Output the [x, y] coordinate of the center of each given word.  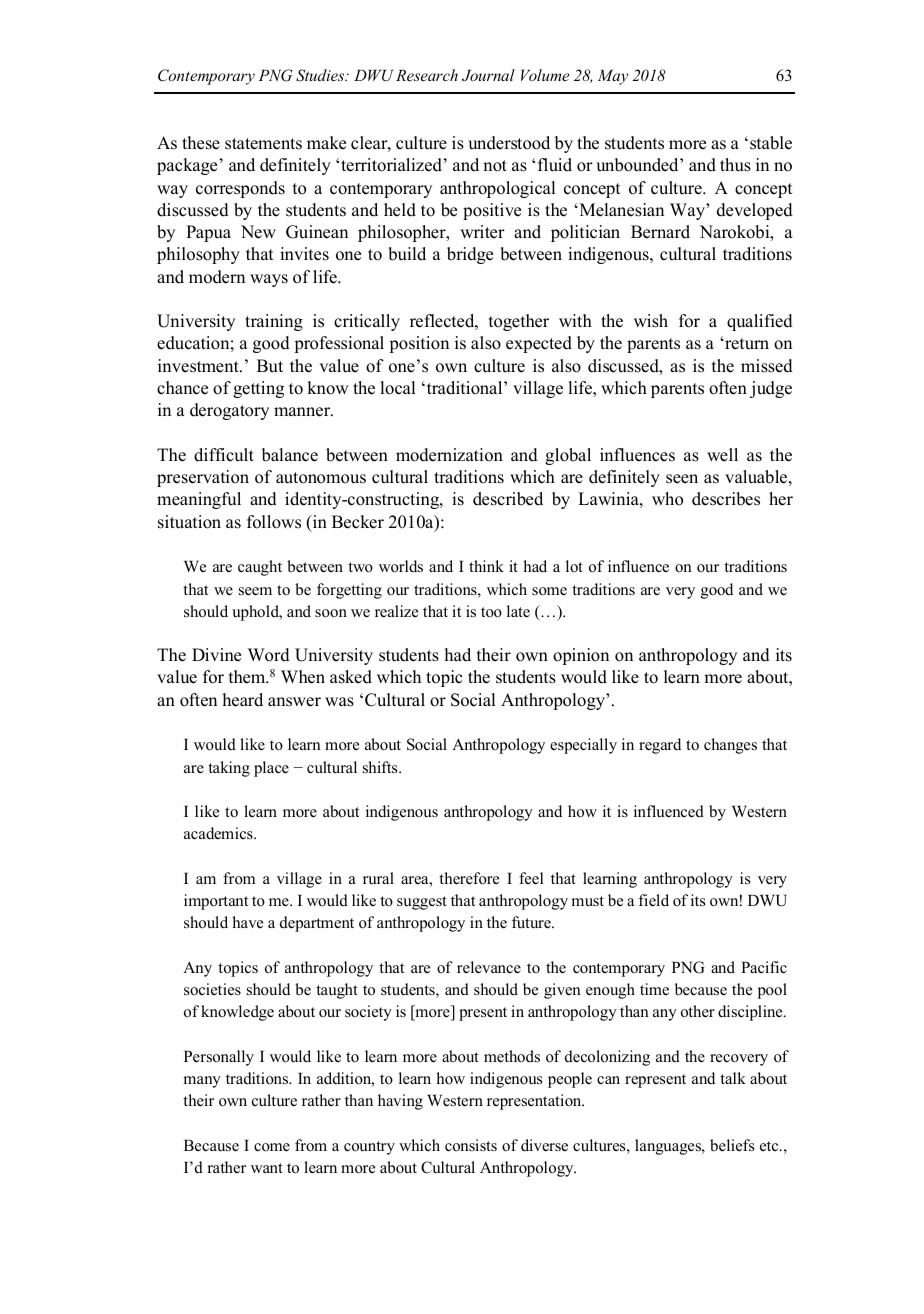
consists [471, 1145]
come [272, 1147]
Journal [488, 75]
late [518, 611]
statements [263, 144]
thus [735, 165]
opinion [581, 656]
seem [255, 591]
